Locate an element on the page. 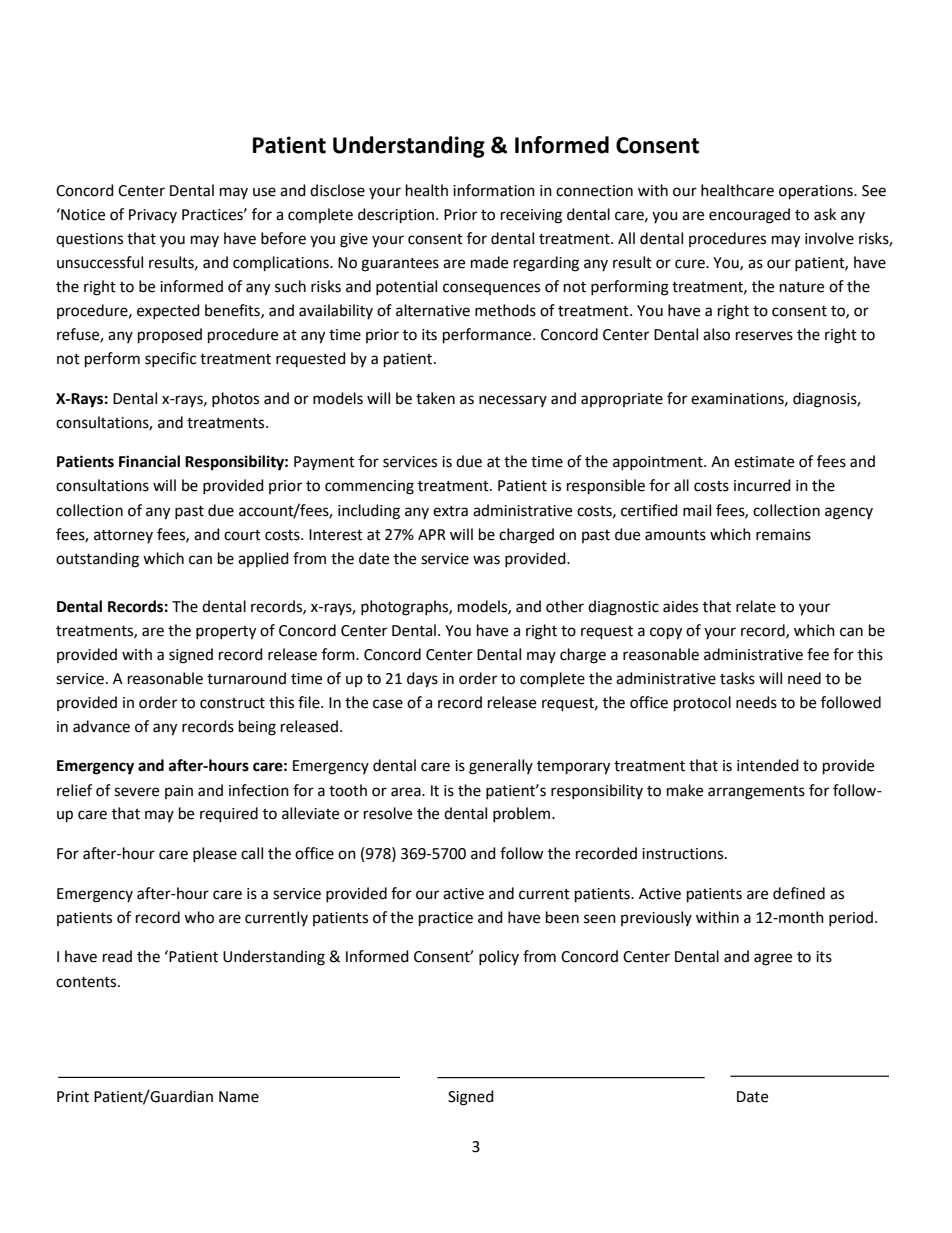 This document has height=1233, width=952. instructions is located at coordinates (684, 854).
